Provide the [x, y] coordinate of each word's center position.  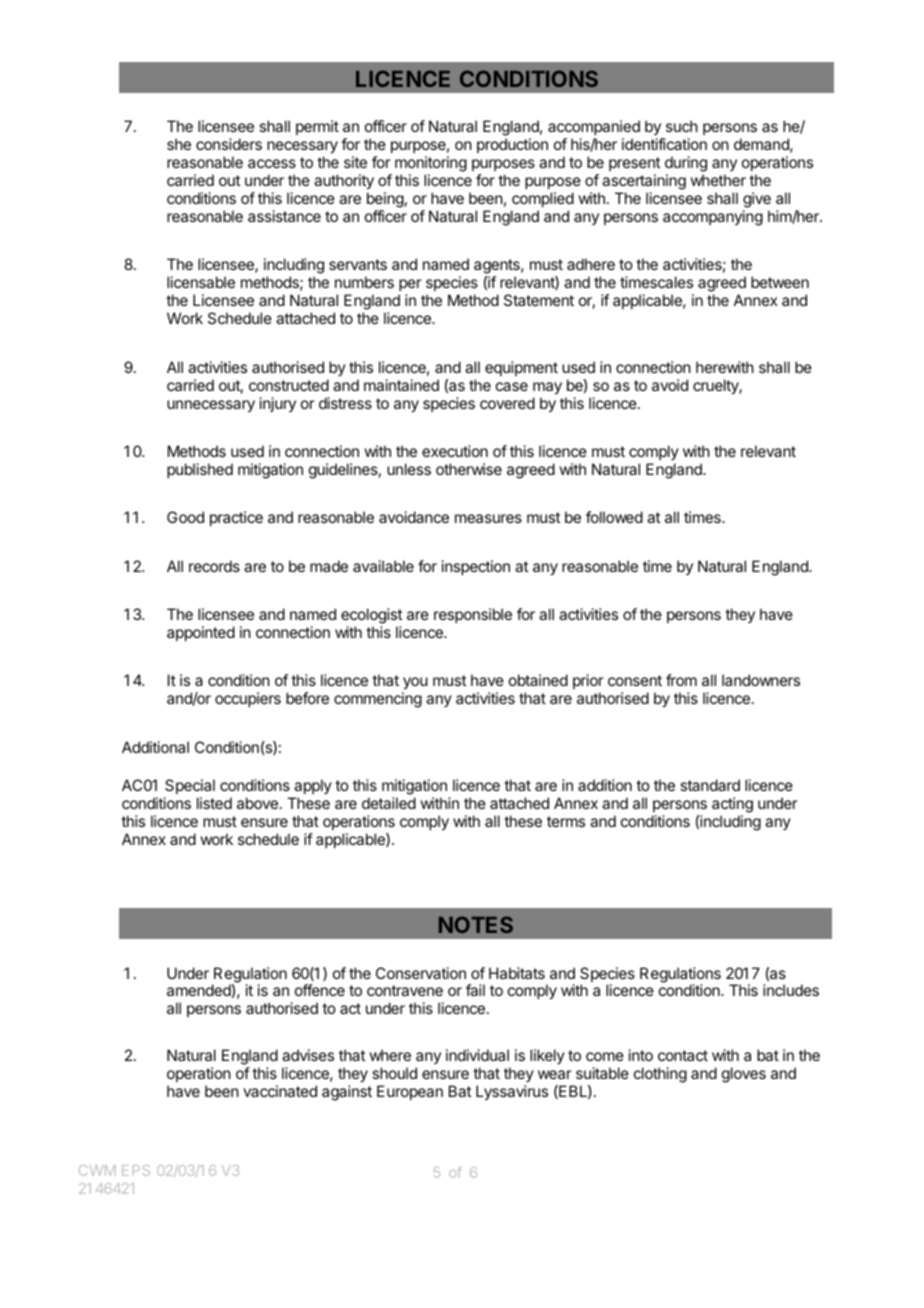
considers [229, 144]
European [410, 1092]
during [686, 165]
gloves [744, 1075]
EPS [136, 1170]
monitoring [431, 165]
